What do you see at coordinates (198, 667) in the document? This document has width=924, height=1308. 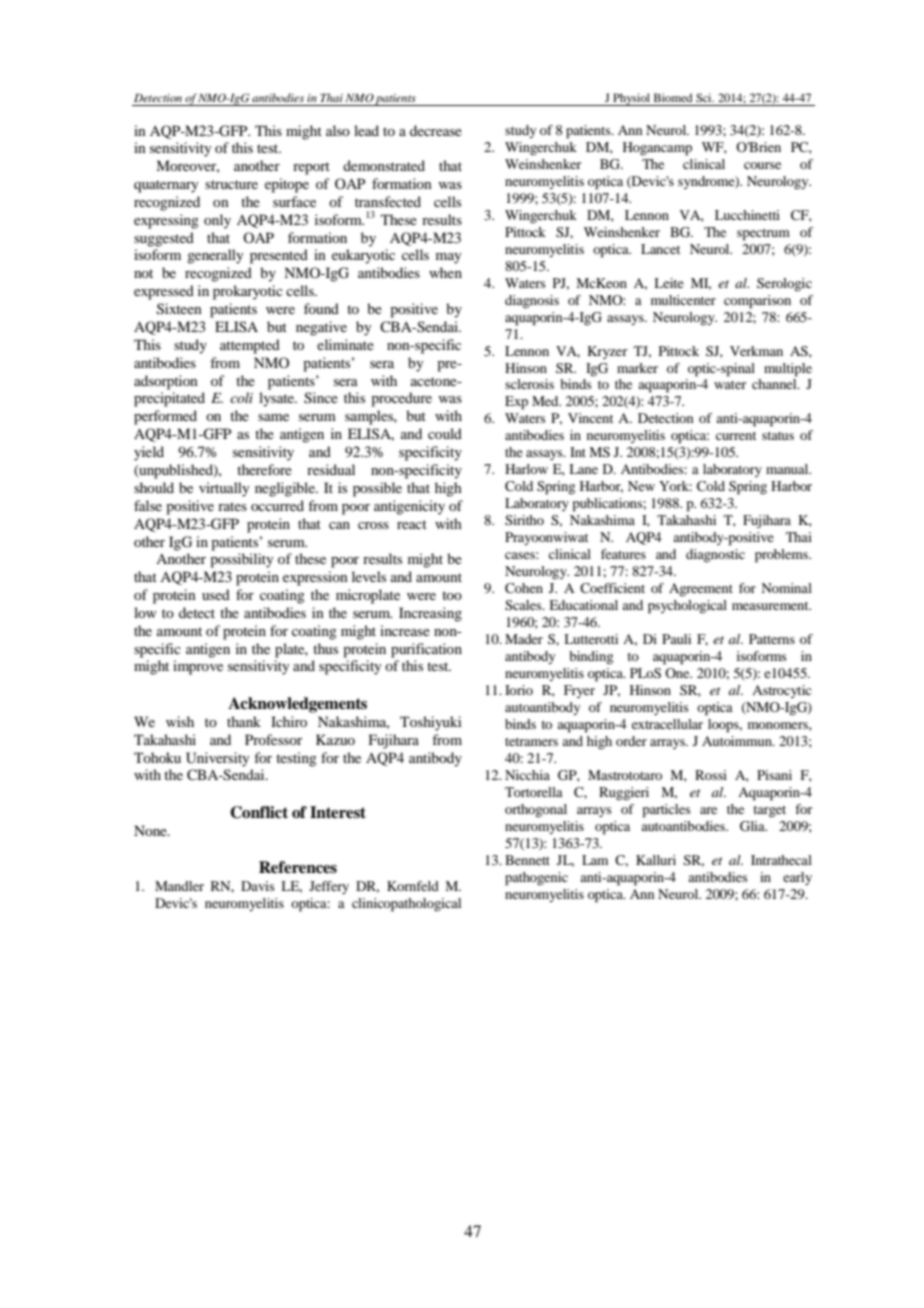 I see `improve` at bounding box center [198, 667].
